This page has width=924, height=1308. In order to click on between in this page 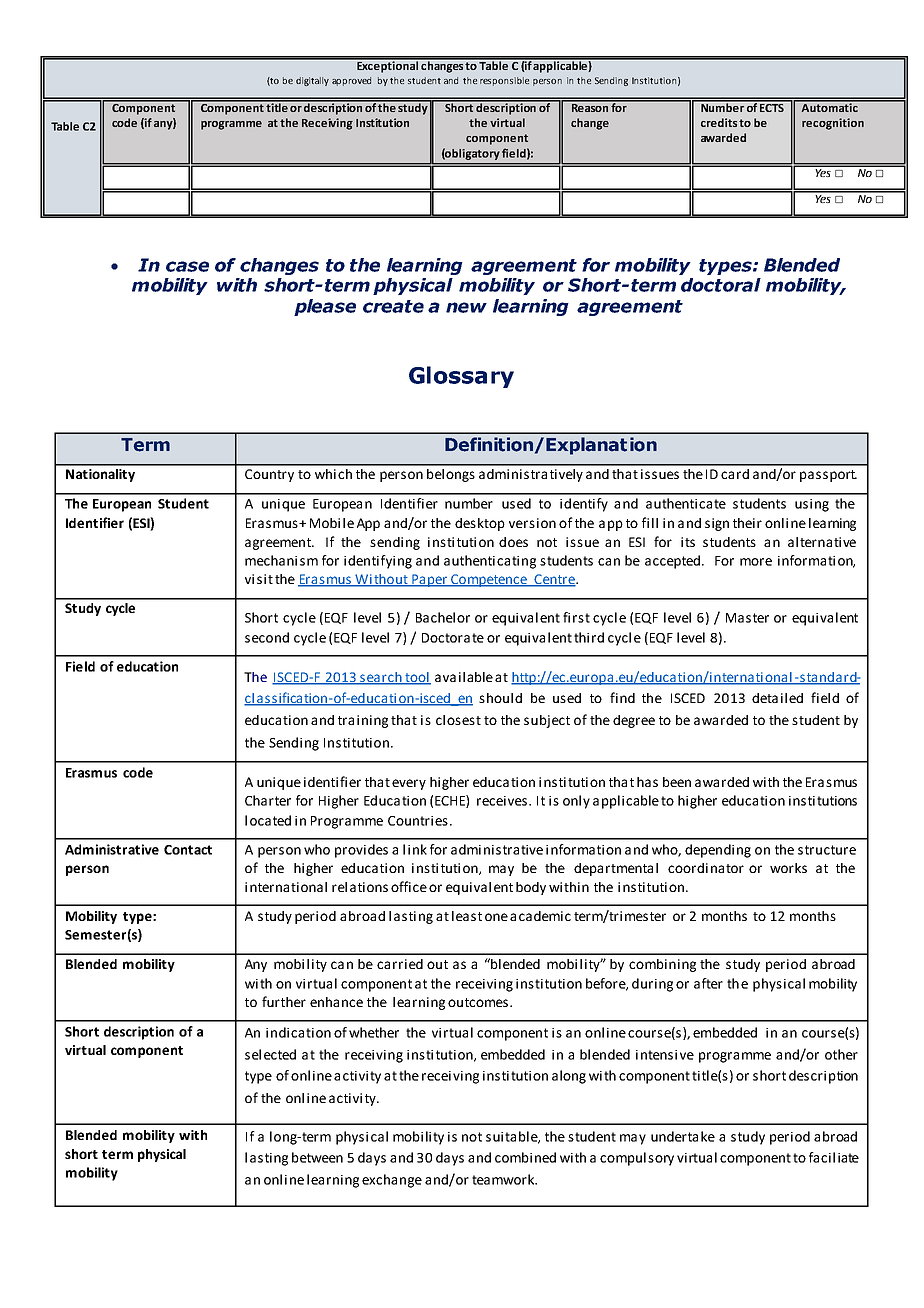, I will do `click(317, 1157)`.
